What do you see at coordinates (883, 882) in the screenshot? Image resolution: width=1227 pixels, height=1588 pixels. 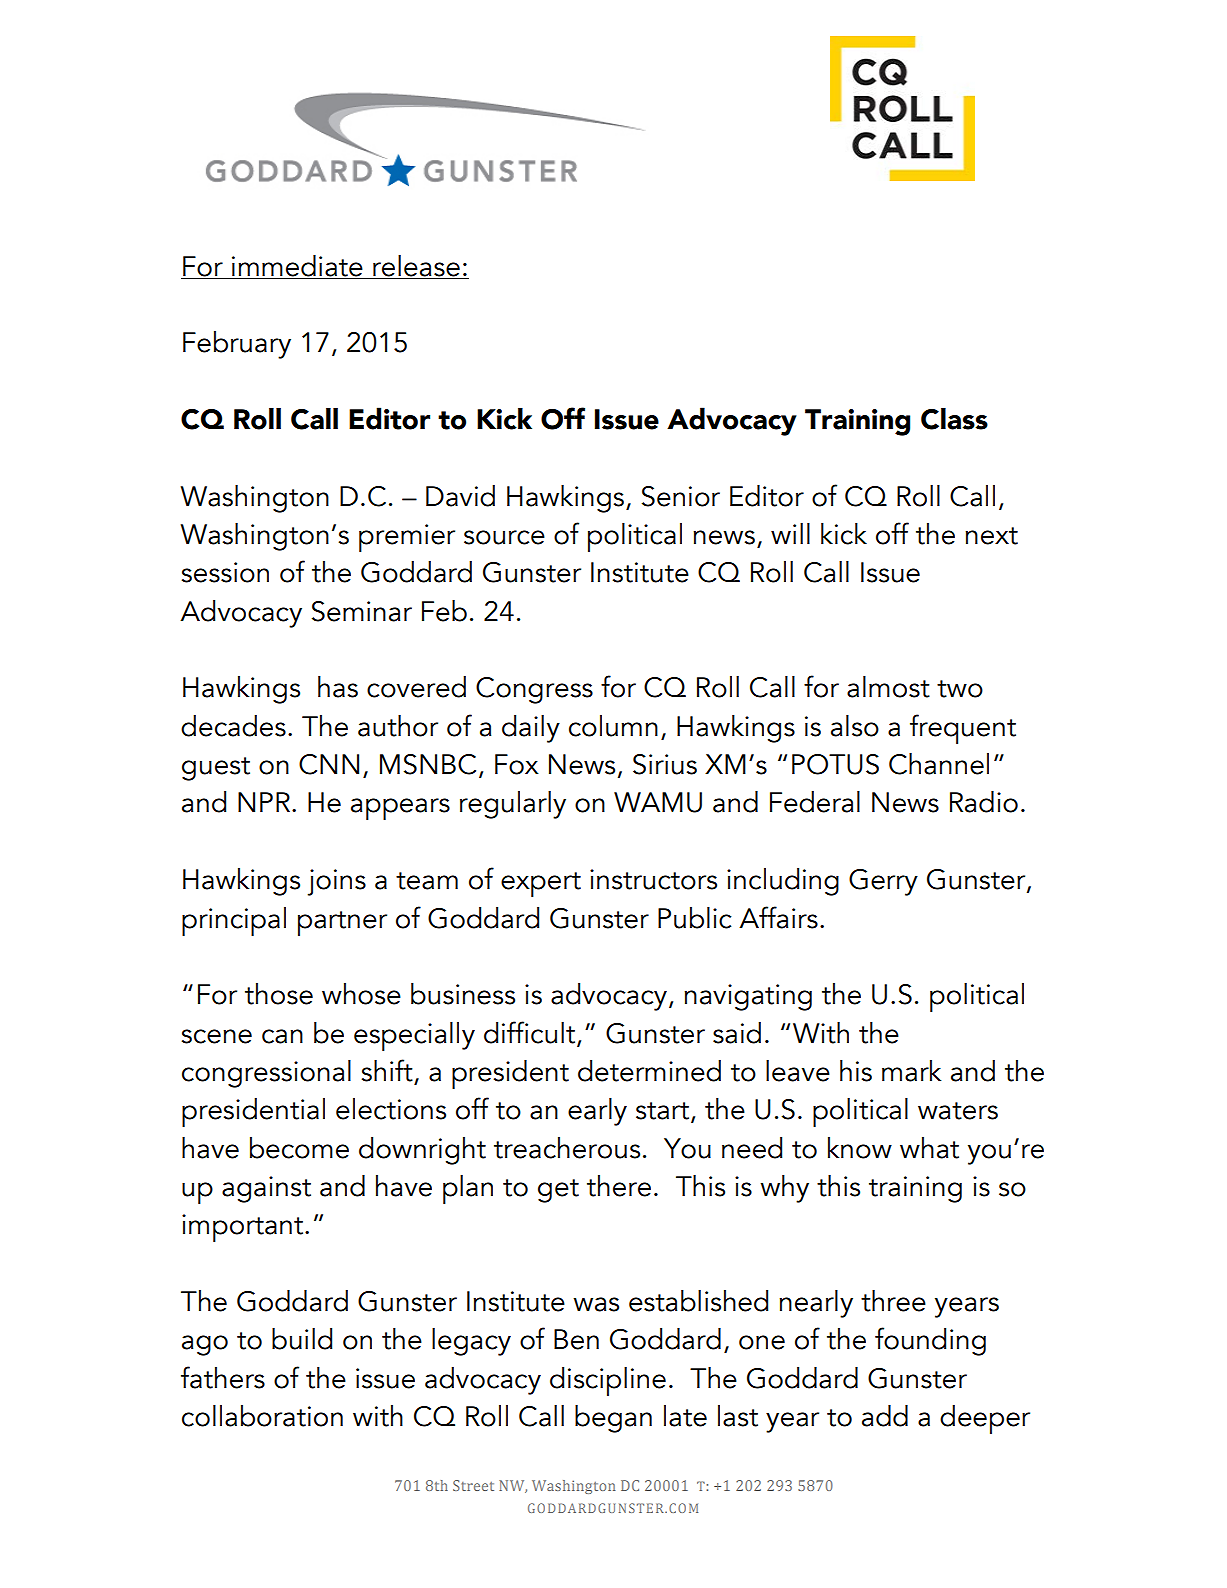 I see `Gerry` at bounding box center [883, 882].
